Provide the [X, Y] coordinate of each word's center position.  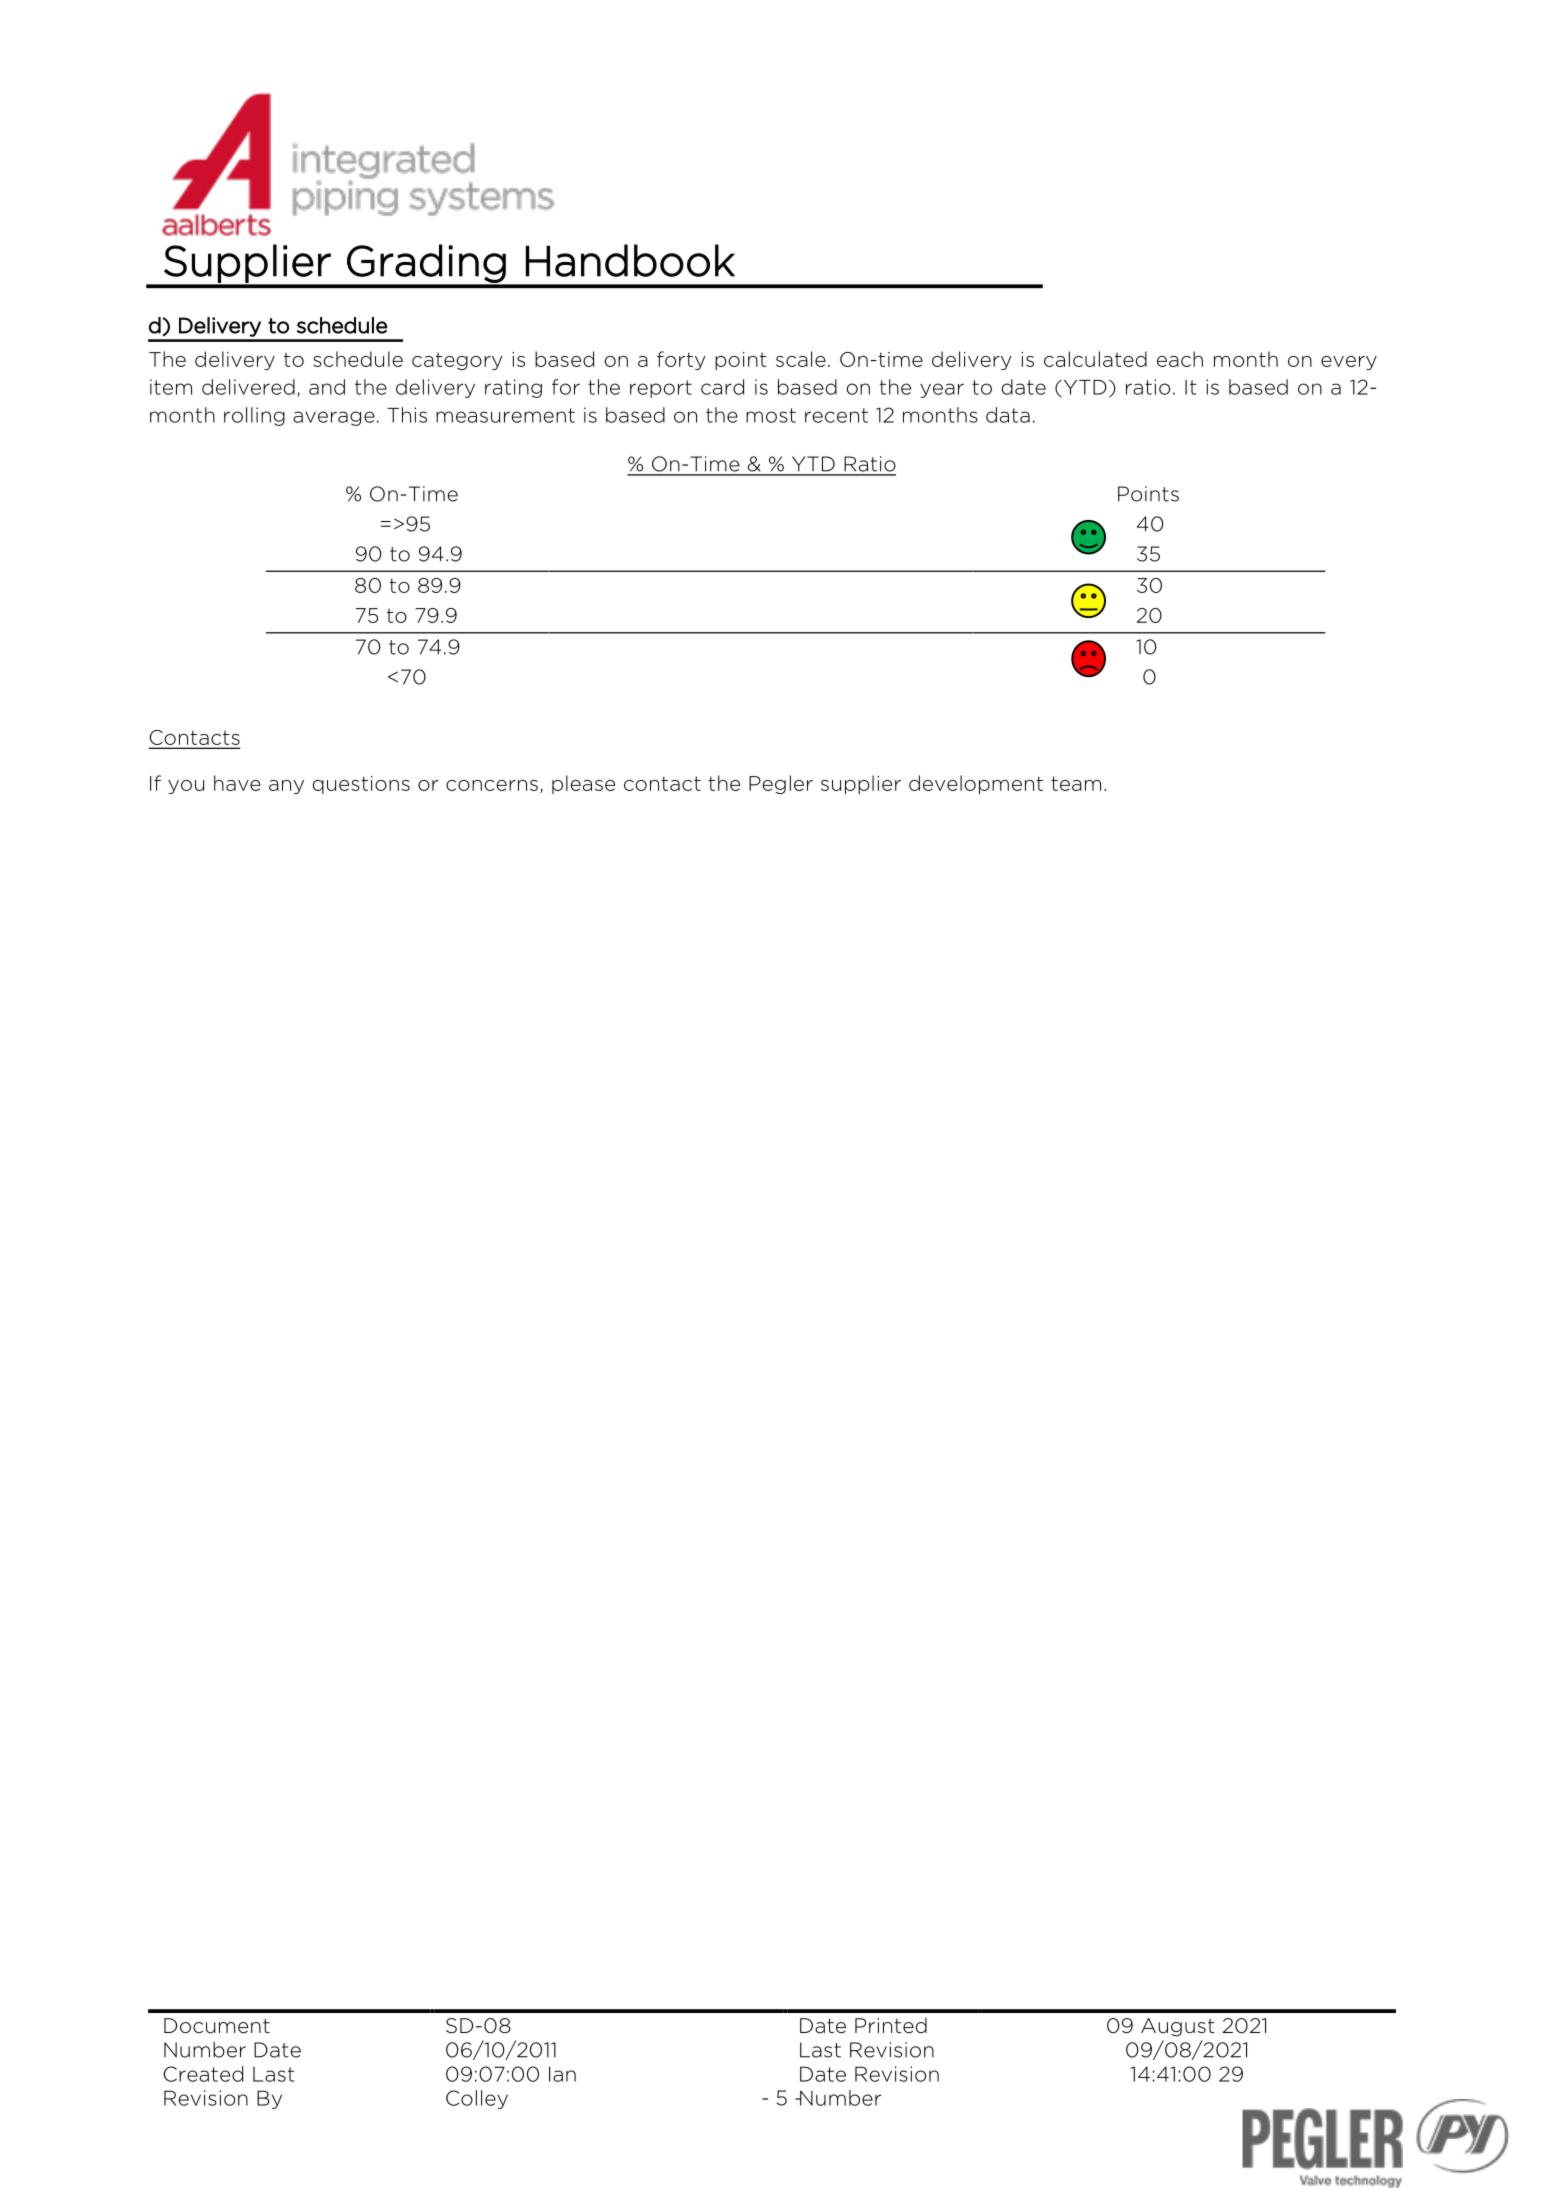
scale [801, 359]
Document [217, 2026]
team [1076, 783]
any [286, 787]
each [1180, 359]
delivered [248, 387]
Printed [891, 2025]
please [583, 784]
